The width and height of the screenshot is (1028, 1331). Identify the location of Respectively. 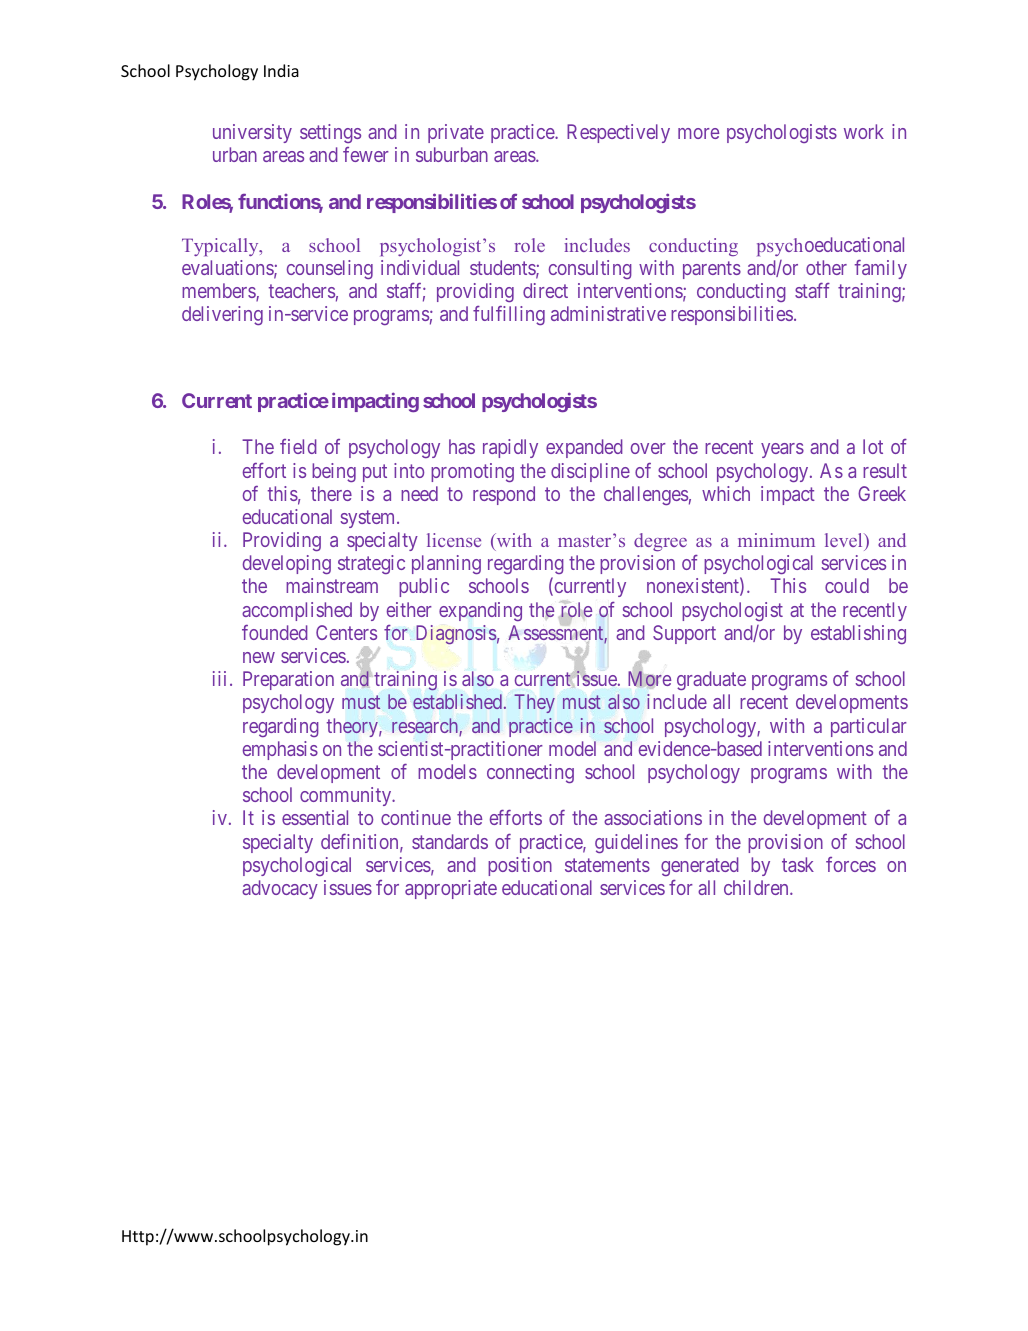
(618, 133).
